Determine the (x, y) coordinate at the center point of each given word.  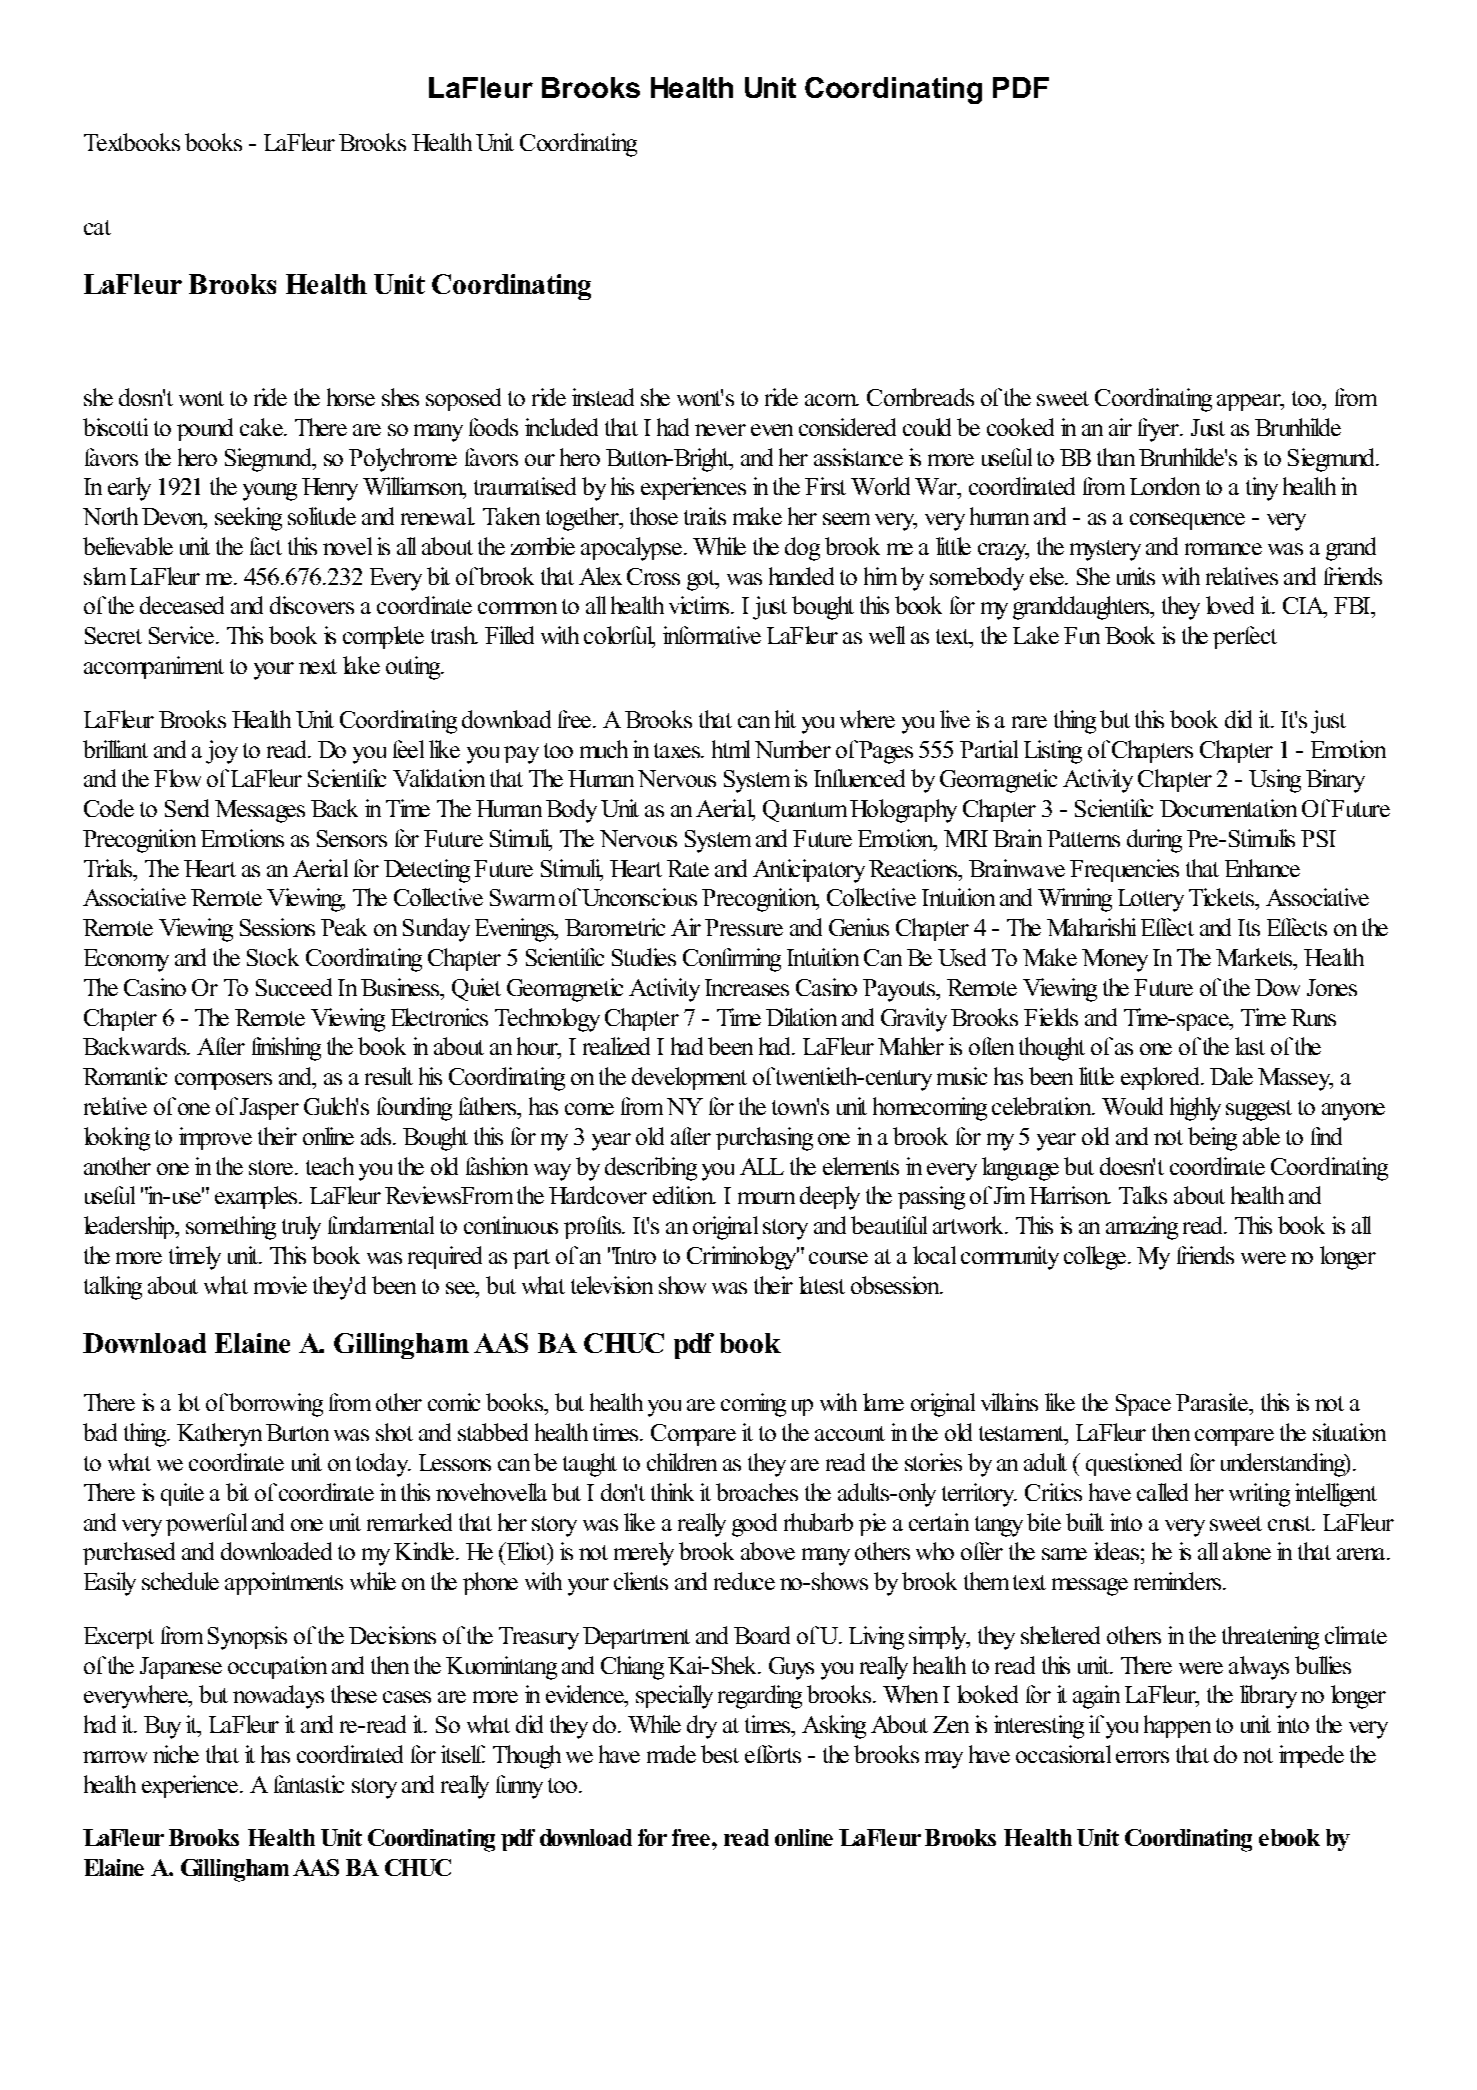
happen (1177, 1726)
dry (702, 1727)
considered (847, 427)
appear (1250, 402)
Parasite (1213, 1402)
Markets (1255, 957)
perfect (1245, 637)
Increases (747, 987)
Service (181, 635)
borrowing (276, 1405)
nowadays (278, 1697)
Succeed (294, 987)
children (682, 1462)
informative (712, 635)
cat (97, 227)
